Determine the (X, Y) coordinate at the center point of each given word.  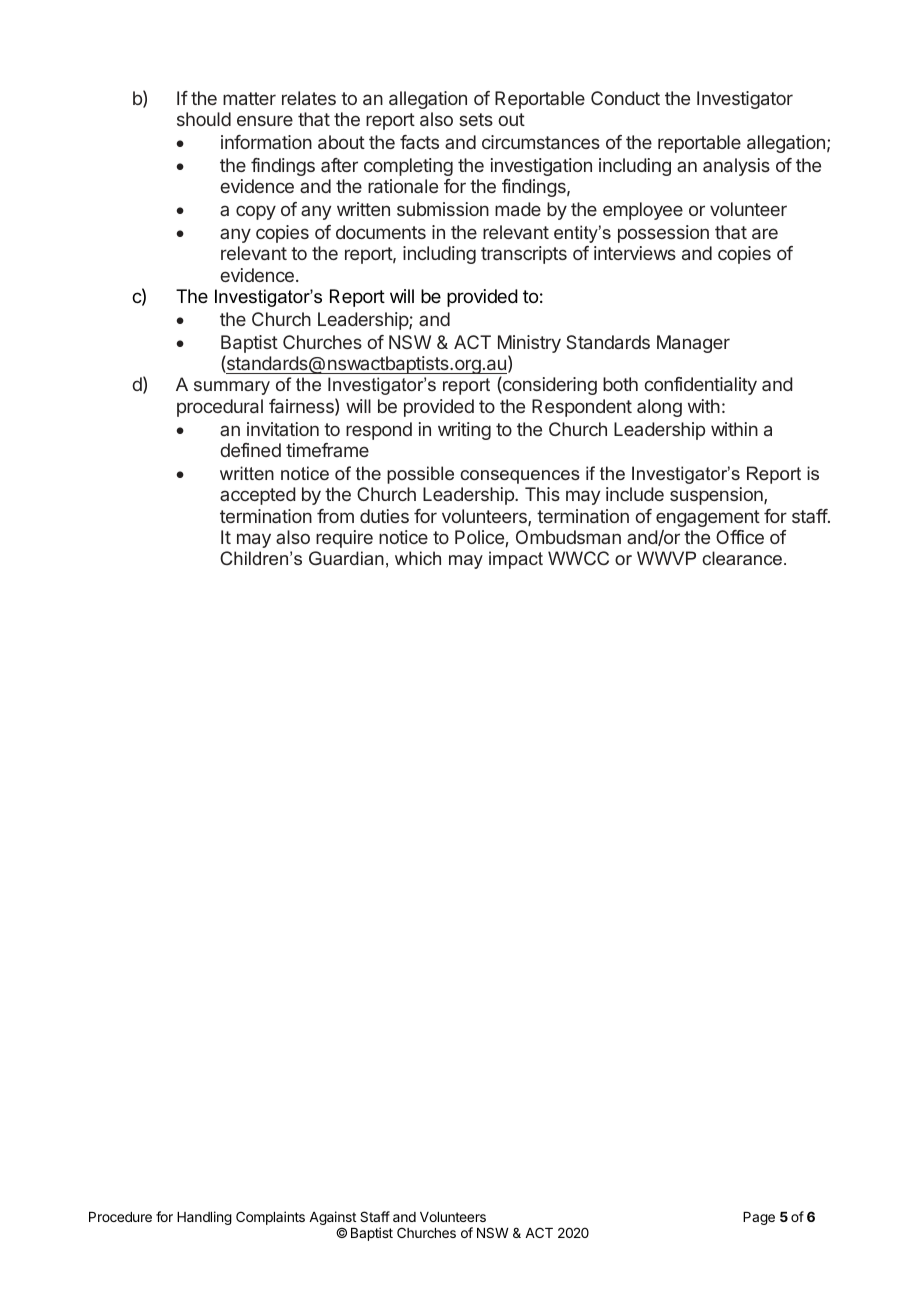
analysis (736, 167)
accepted (257, 496)
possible (420, 475)
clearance (743, 558)
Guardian (346, 558)
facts (419, 142)
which (418, 558)
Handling (204, 1218)
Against (332, 1219)
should (204, 119)
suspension (717, 496)
